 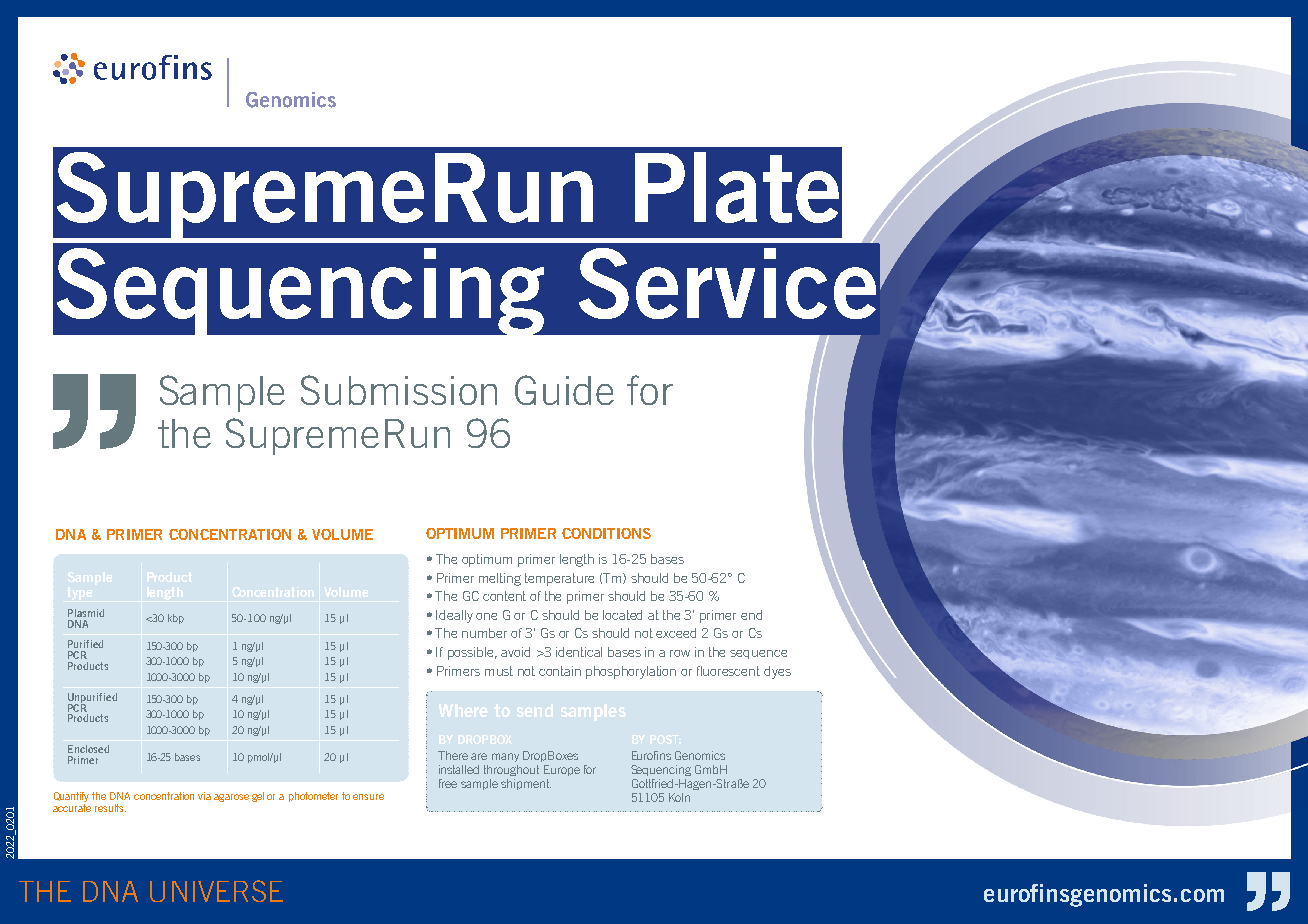 I want to click on possible, so click(x=472, y=653).
